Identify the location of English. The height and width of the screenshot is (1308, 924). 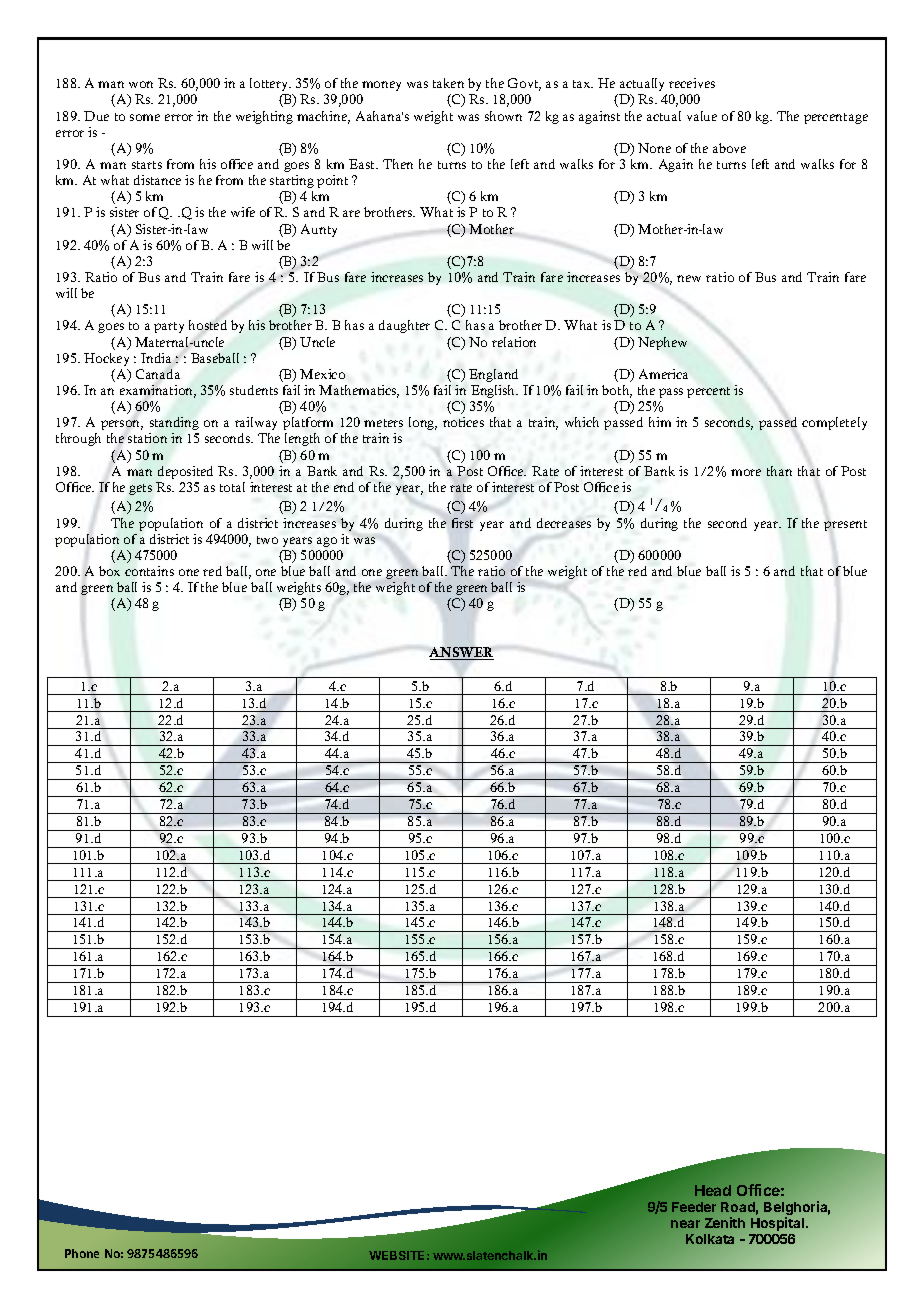
(494, 391).
